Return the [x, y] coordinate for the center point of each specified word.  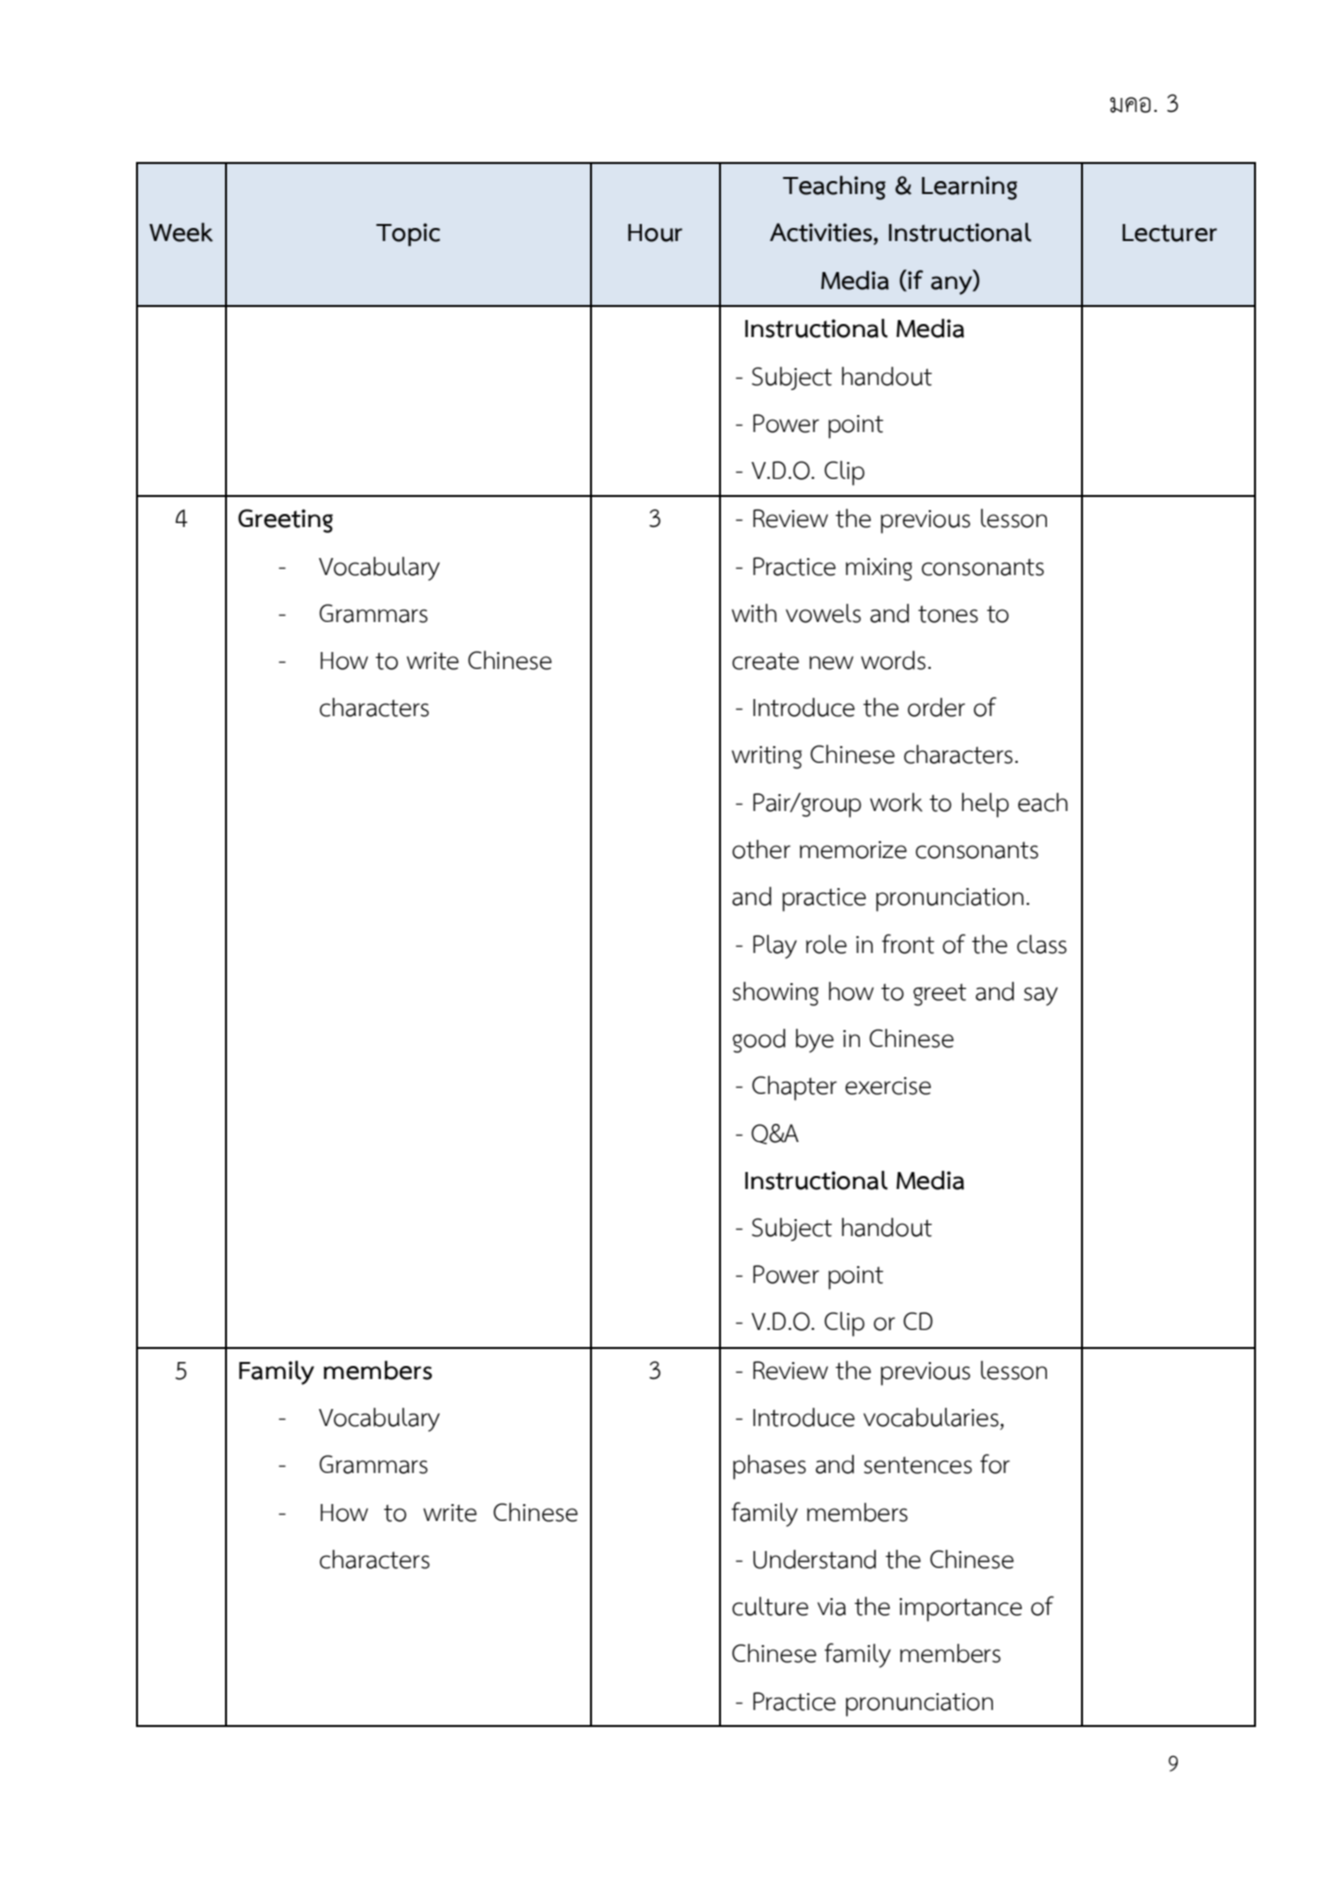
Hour [655, 233]
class [1042, 944]
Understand [814, 1559]
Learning [969, 188]
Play [775, 947]
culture [770, 1606]
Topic [408, 234]
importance [960, 1610]
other [761, 849]
